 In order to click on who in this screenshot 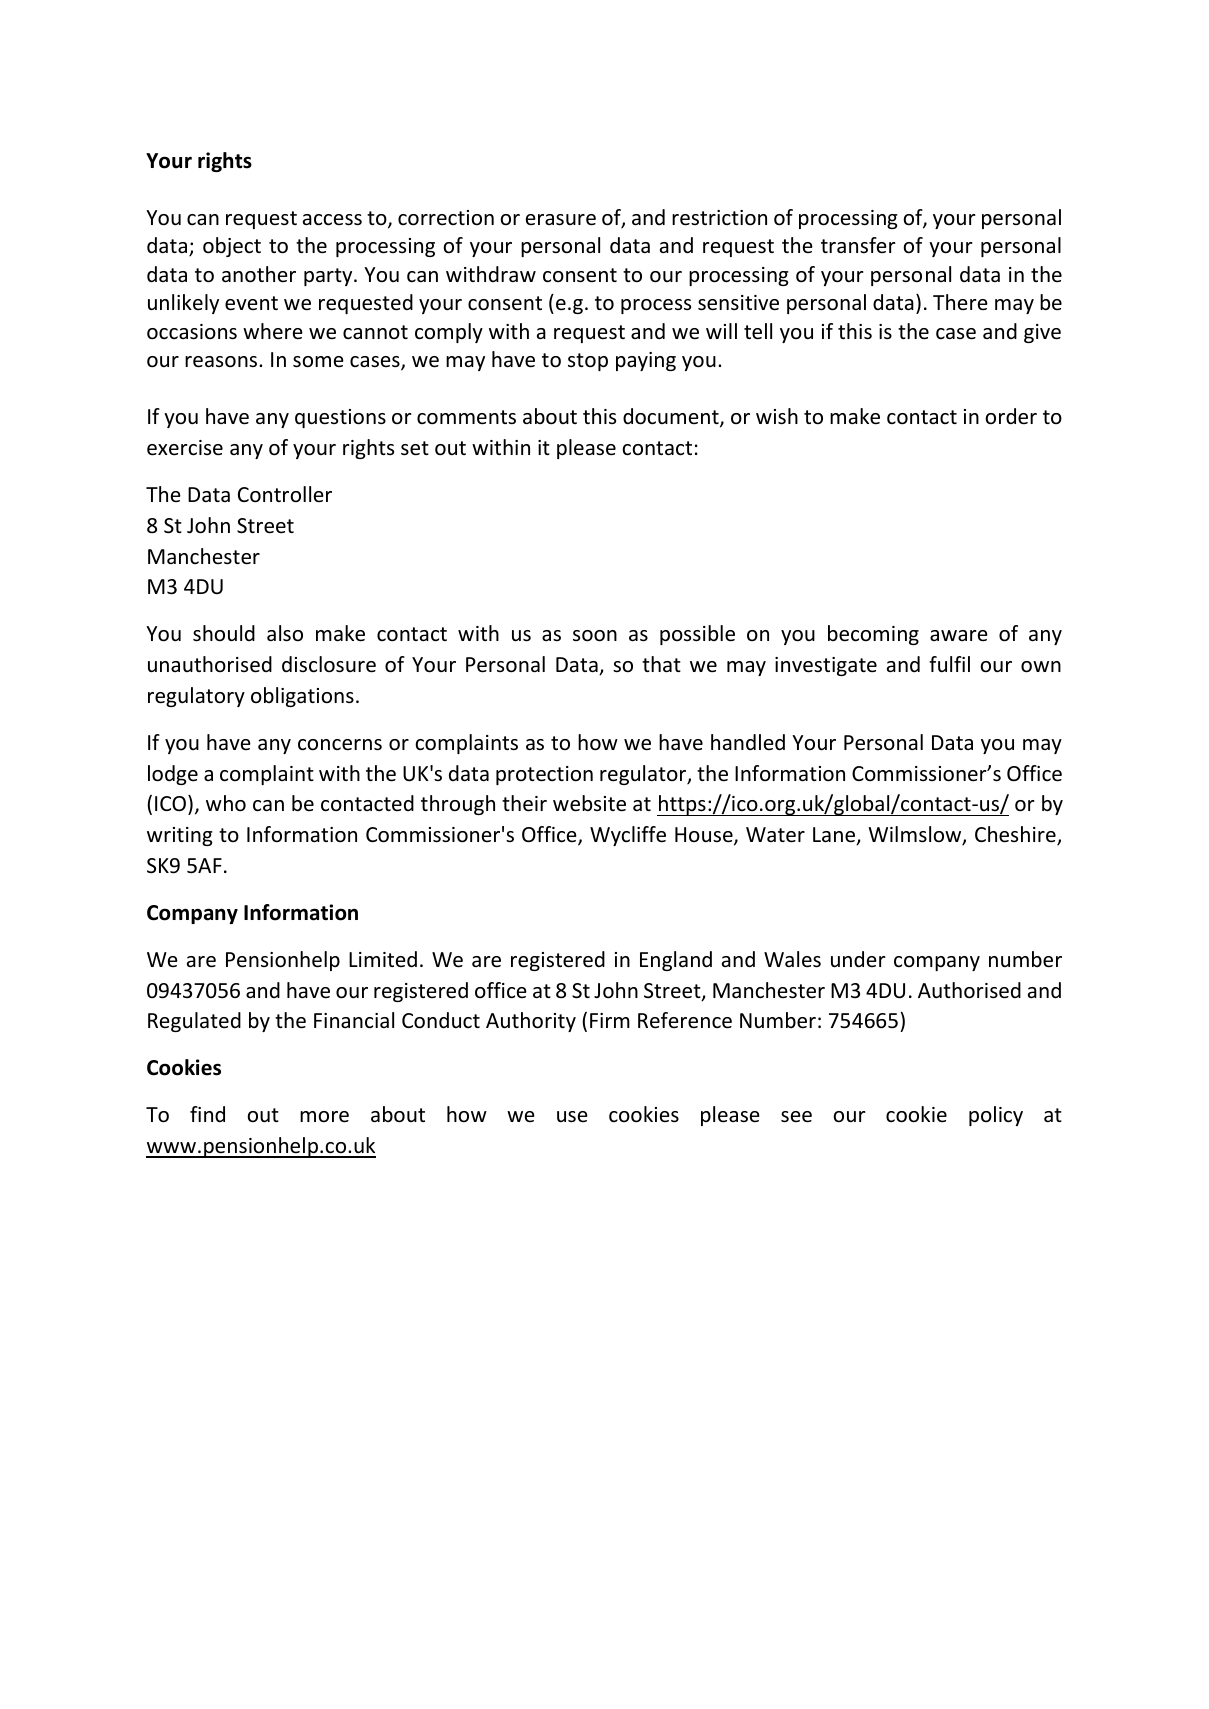, I will do `click(226, 803)`.
